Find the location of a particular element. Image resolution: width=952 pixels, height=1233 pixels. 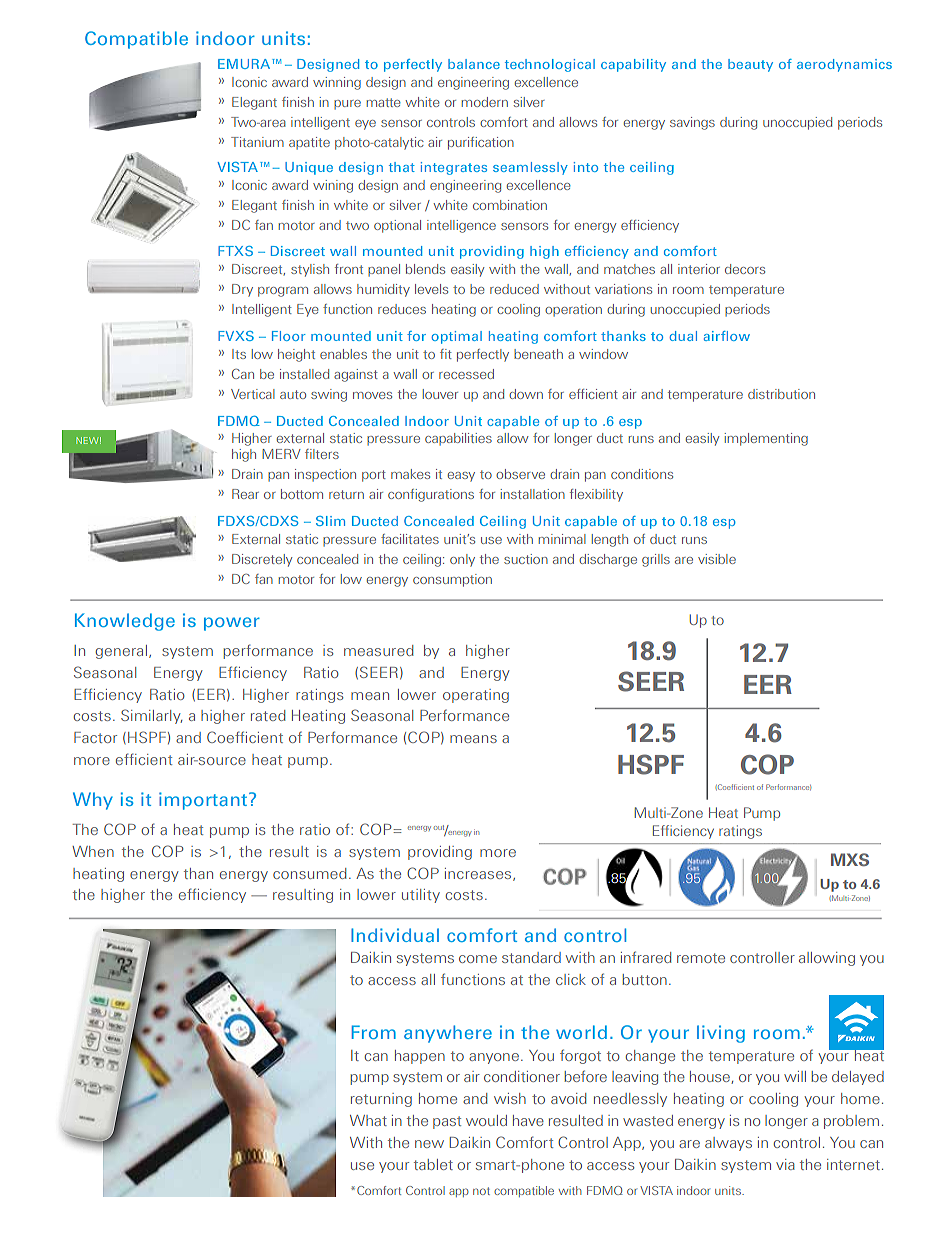

When is located at coordinates (93, 851).
